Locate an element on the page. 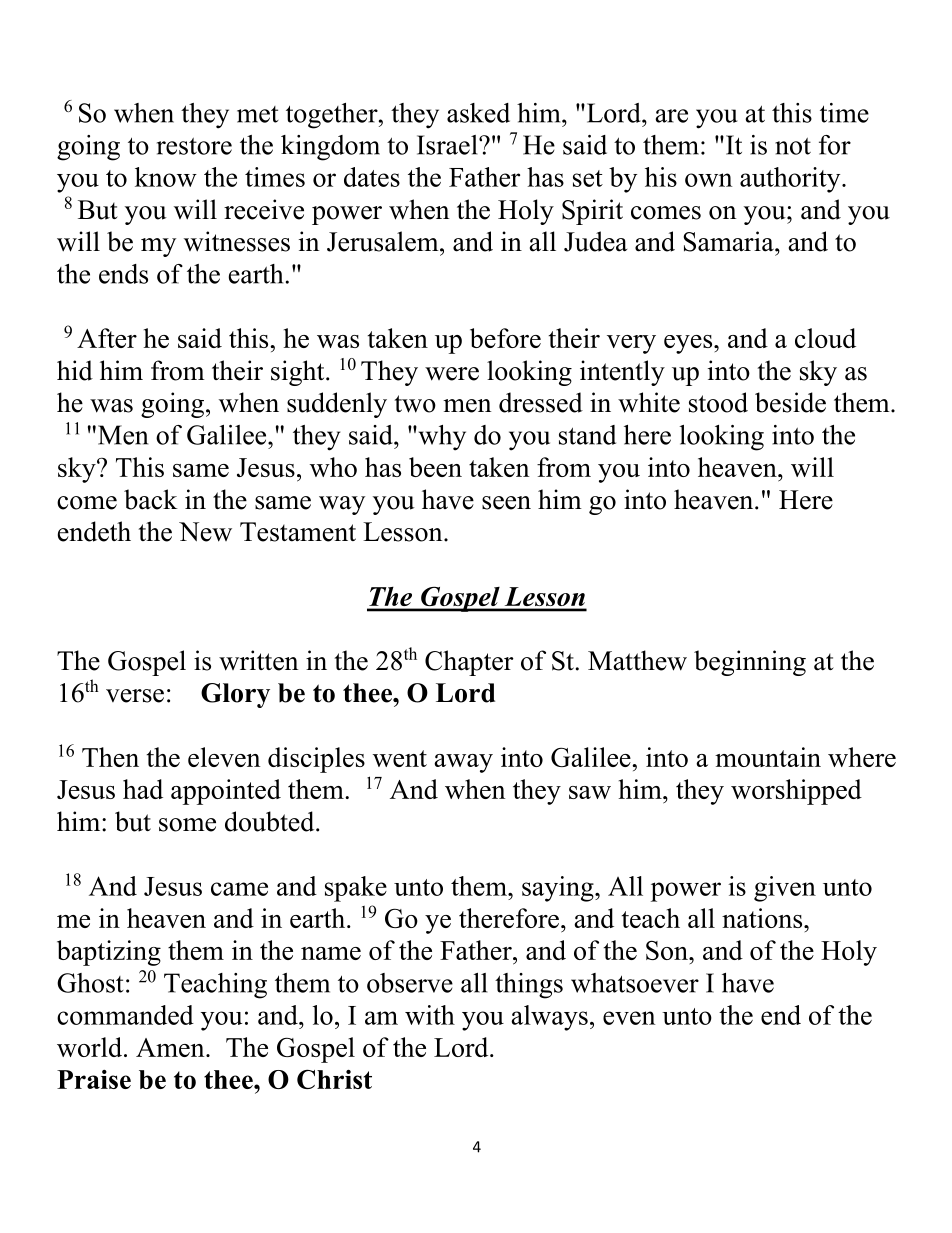  beginning is located at coordinates (750, 663).
